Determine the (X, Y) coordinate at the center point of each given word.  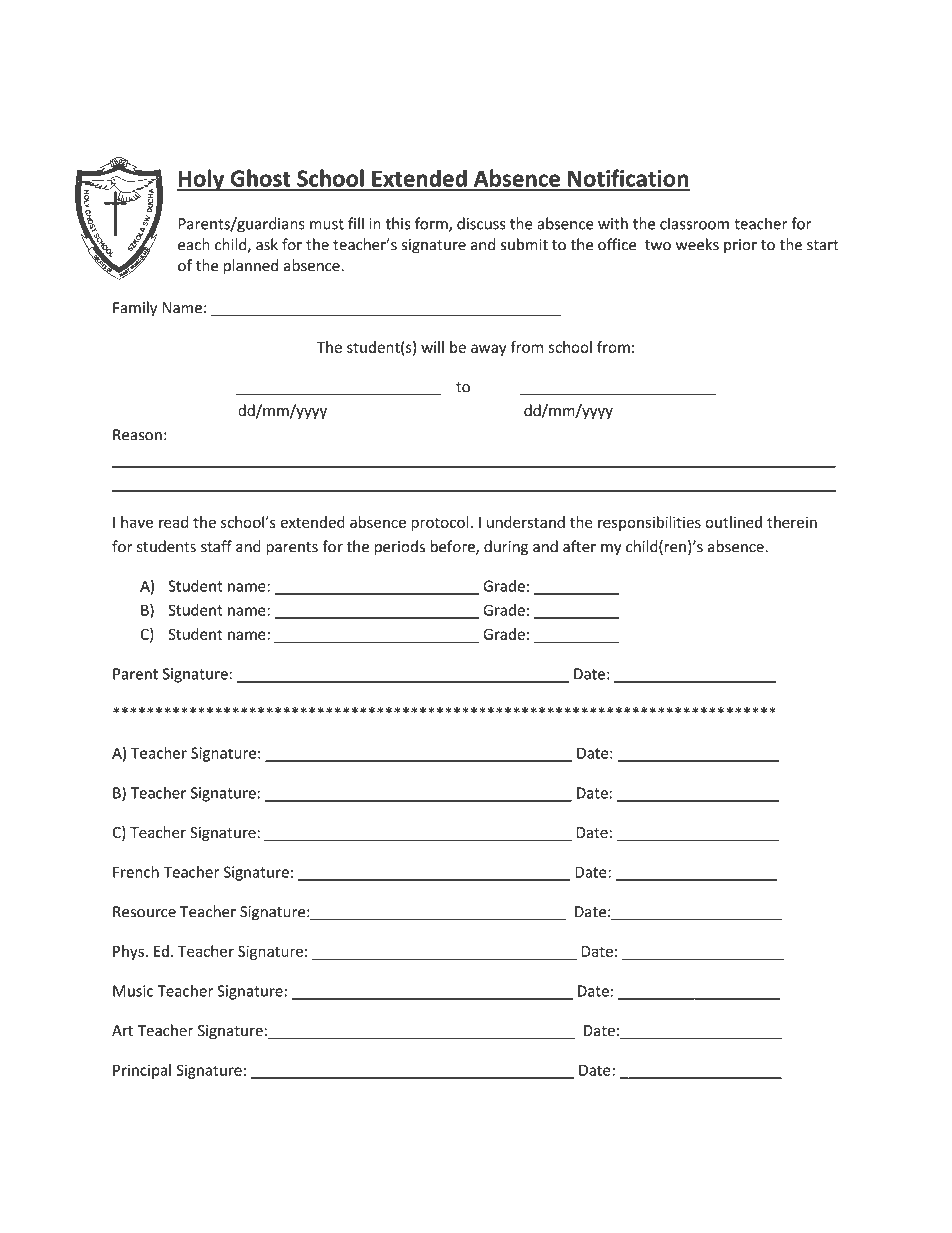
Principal (142, 1071)
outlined (733, 522)
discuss (481, 223)
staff (216, 546)
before (453, 547)
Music (133, 991)
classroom (694, 223)
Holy (202, 180)
